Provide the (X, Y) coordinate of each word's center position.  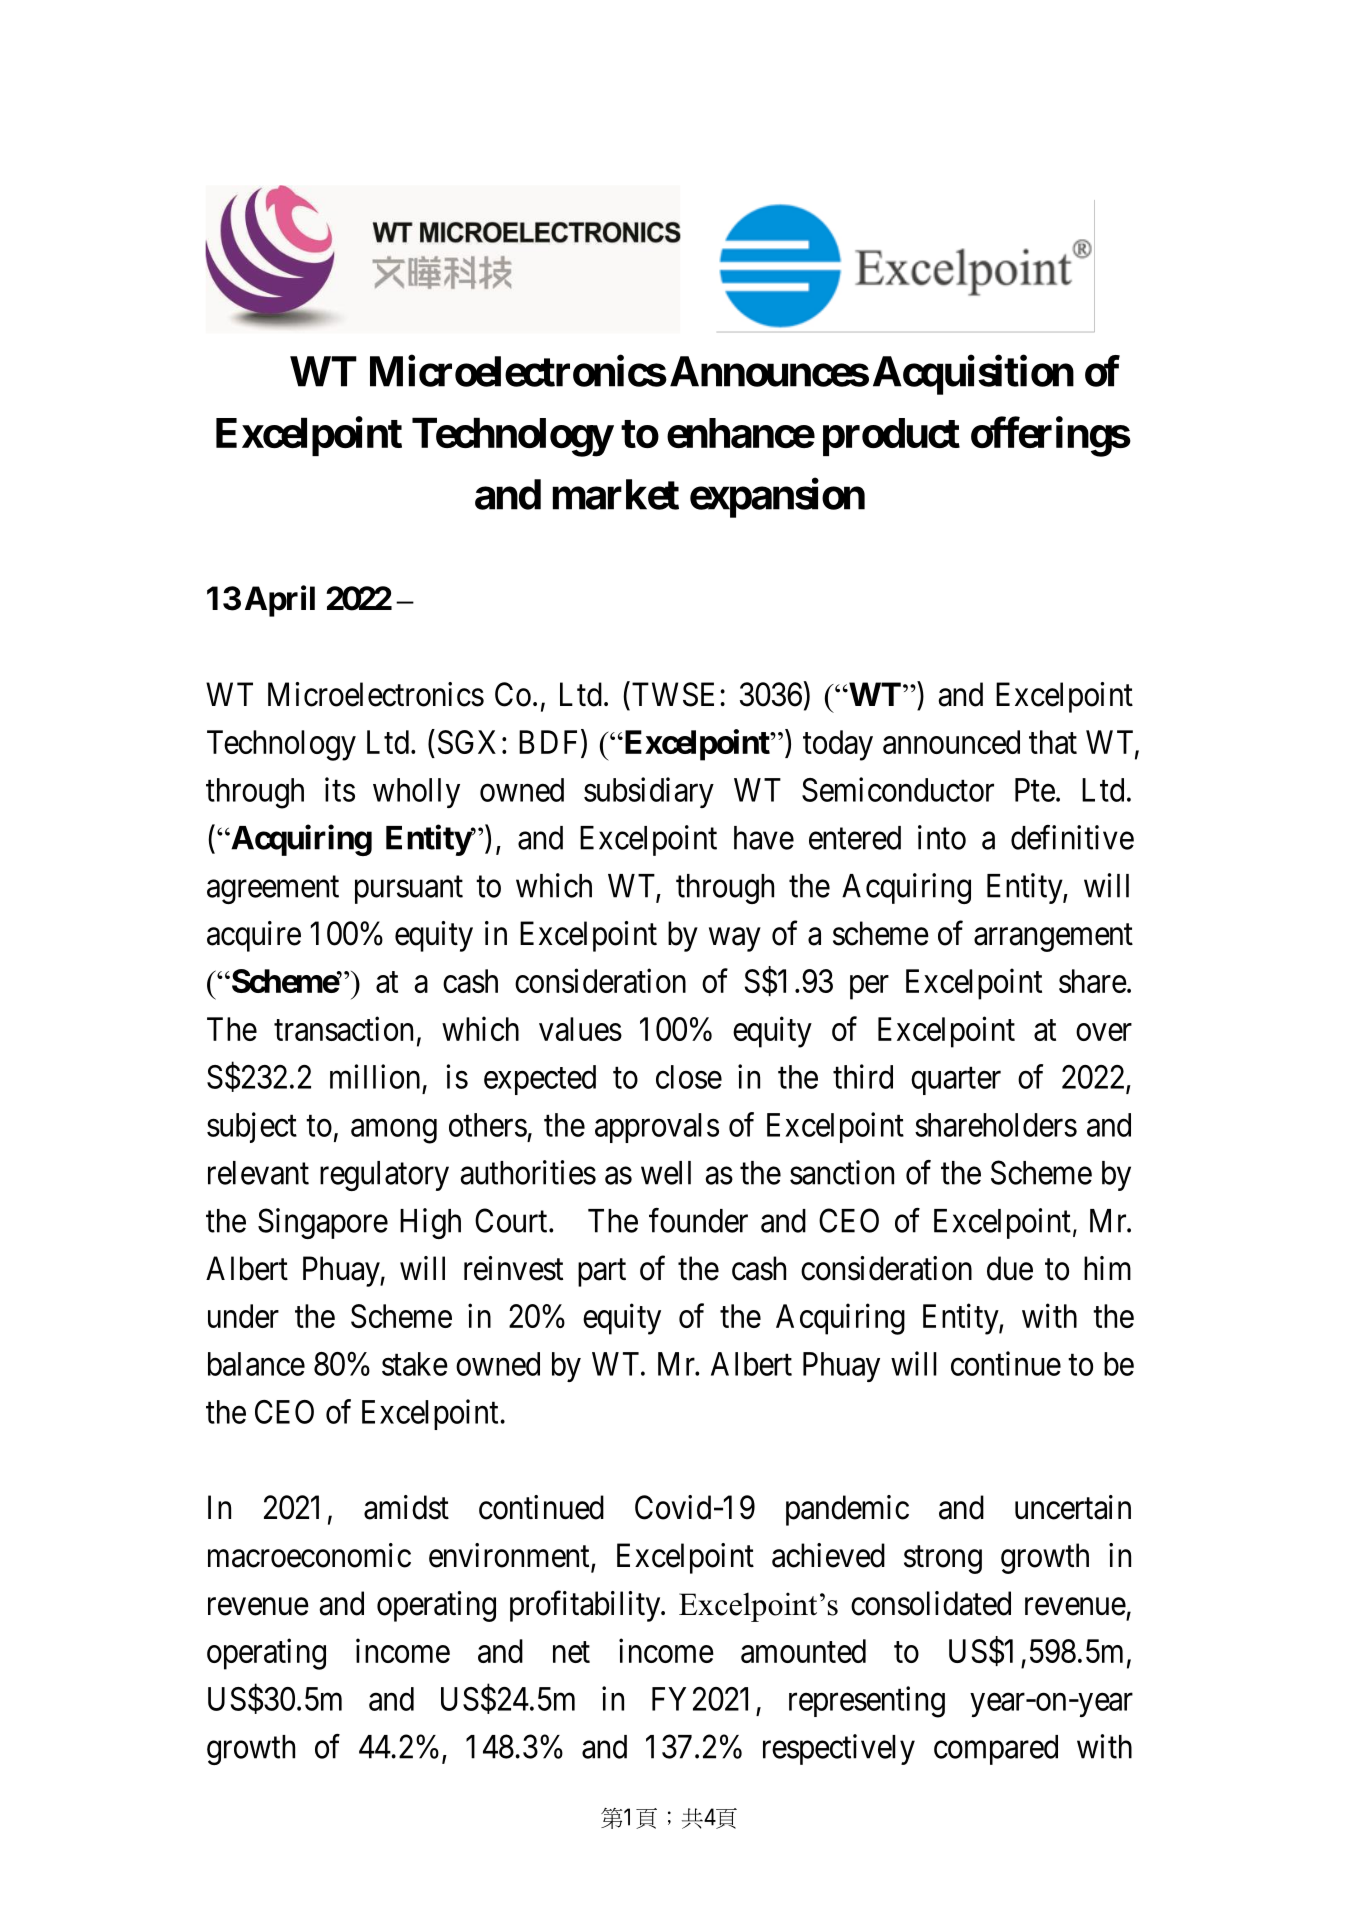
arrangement (1053, 938)
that (1053, 742)
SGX (467, 742)
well (666, 1173)
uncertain (1073, 1507)
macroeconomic (309, 1555)
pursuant (409, 890)
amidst (406, 1507)
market (616, 494)
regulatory (384, 1176)
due (1010, 1268)
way (734, 940)
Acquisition (973, 375)
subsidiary (649, 792)
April (280, 601)
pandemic (847, 1510)
